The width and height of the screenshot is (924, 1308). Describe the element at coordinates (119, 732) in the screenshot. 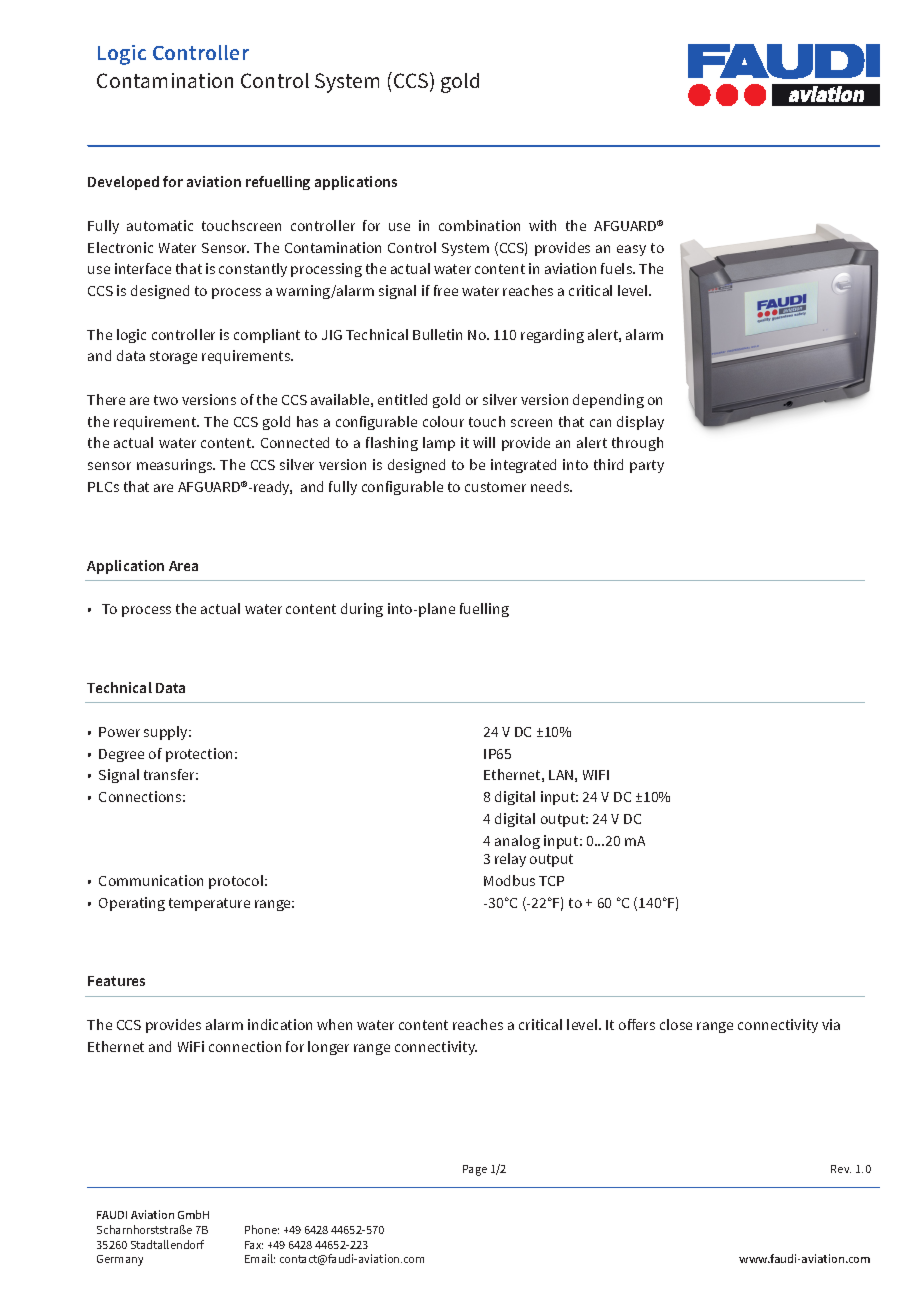

I see `Power` at that location.
